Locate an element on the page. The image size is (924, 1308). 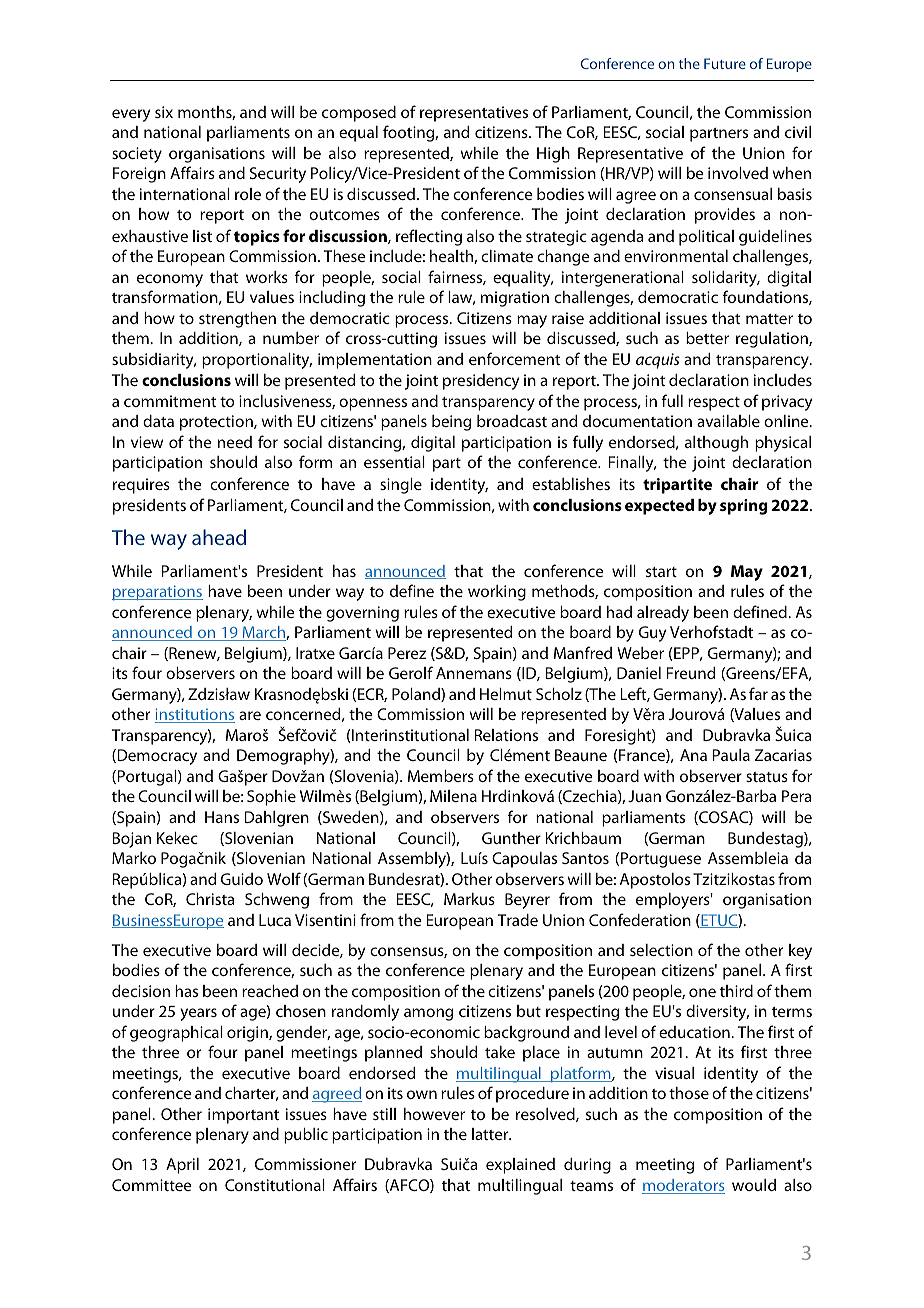
April is located at coordinates (182, 1166).
